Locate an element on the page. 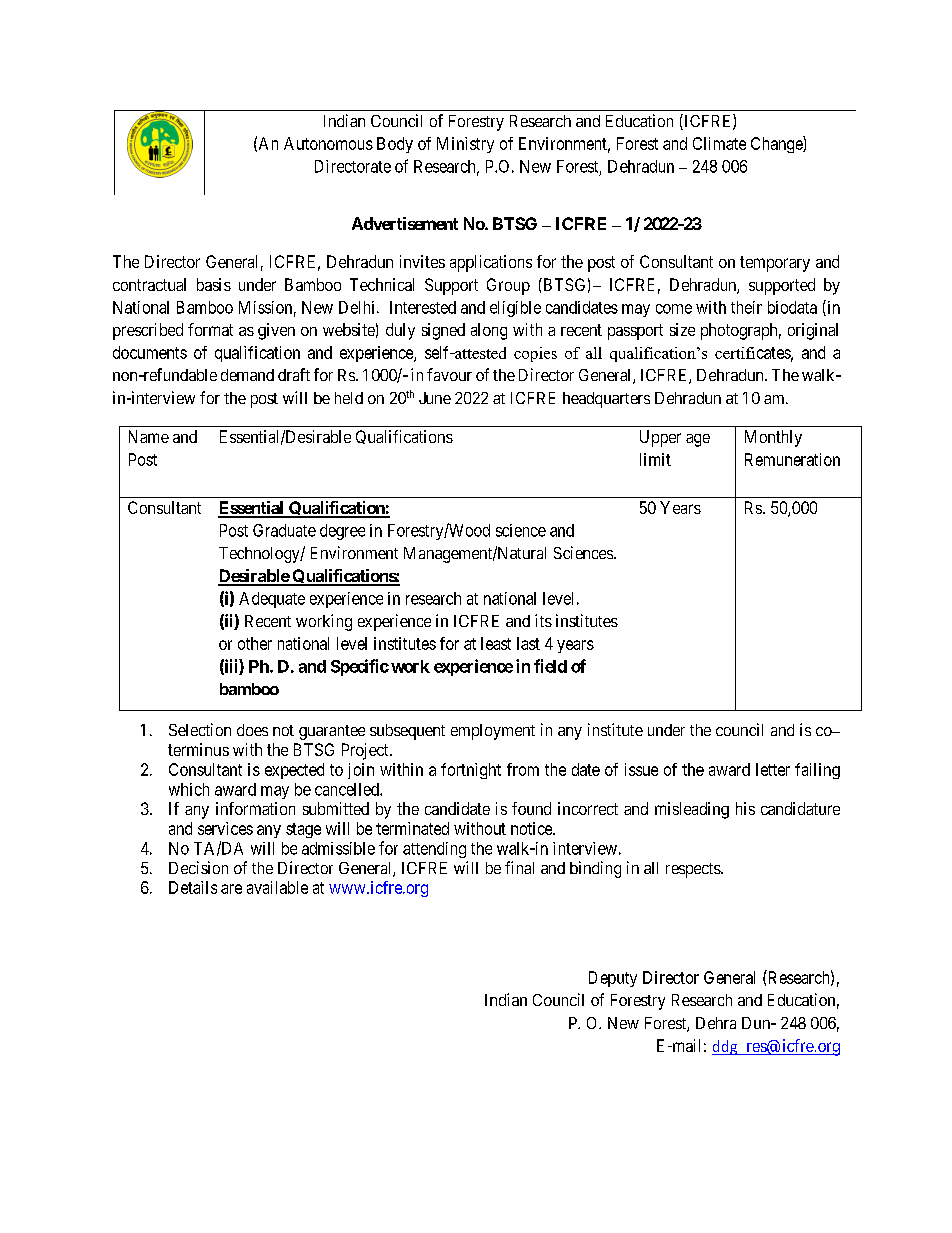  respects is located at coordinates (694, 870).
